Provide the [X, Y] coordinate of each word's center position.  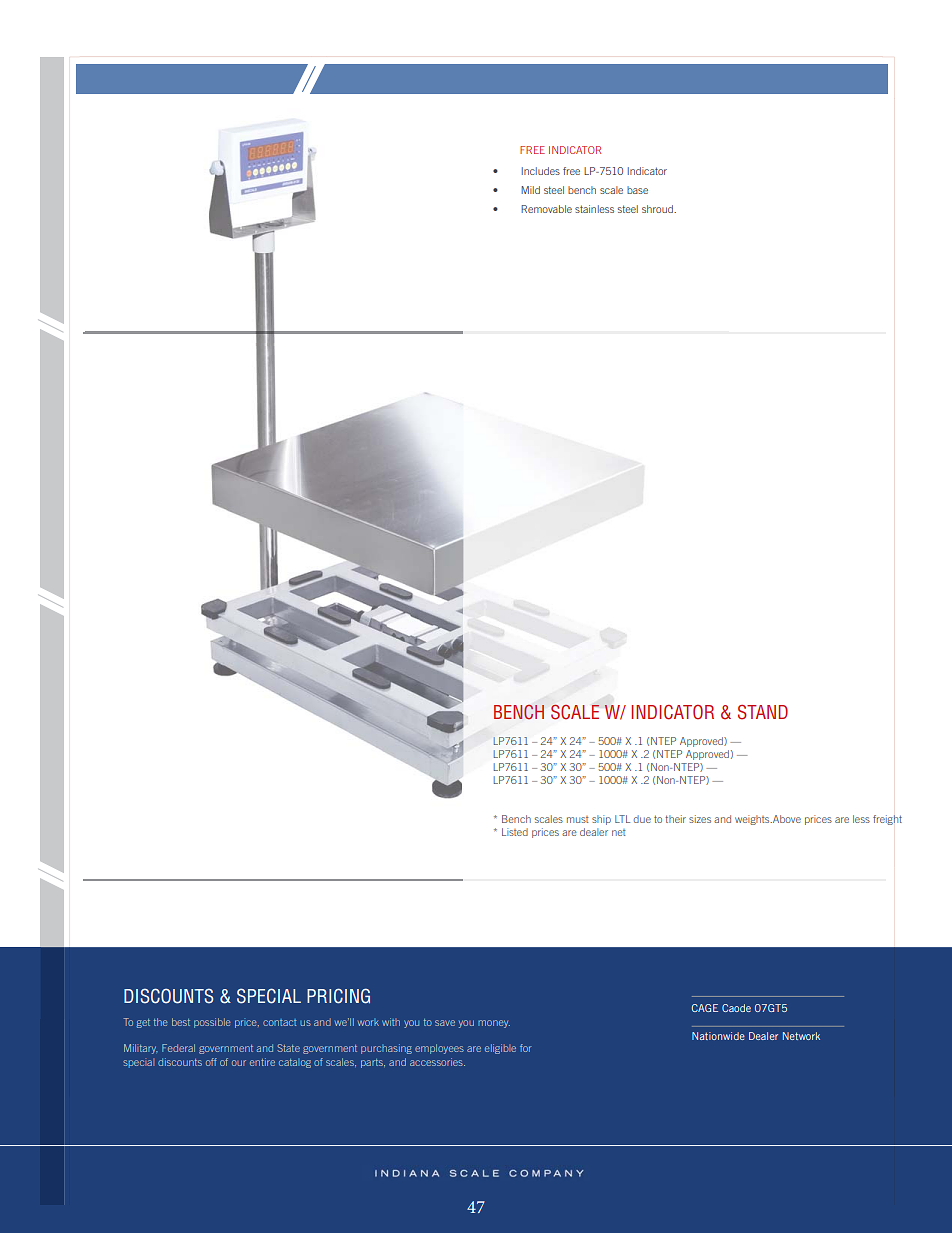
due [642, 819]
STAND [763, 712]
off [211, 1062]
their [675, 819]
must [578, 819]
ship [601, 820]
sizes [700, 819]
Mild [530, 190]
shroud [658, 209]
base [637, 190]
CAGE [705, 1008]
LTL [622, 819]
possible [212, 1023]
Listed [515, 832]
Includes [540, 171]
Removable [546, 209]
